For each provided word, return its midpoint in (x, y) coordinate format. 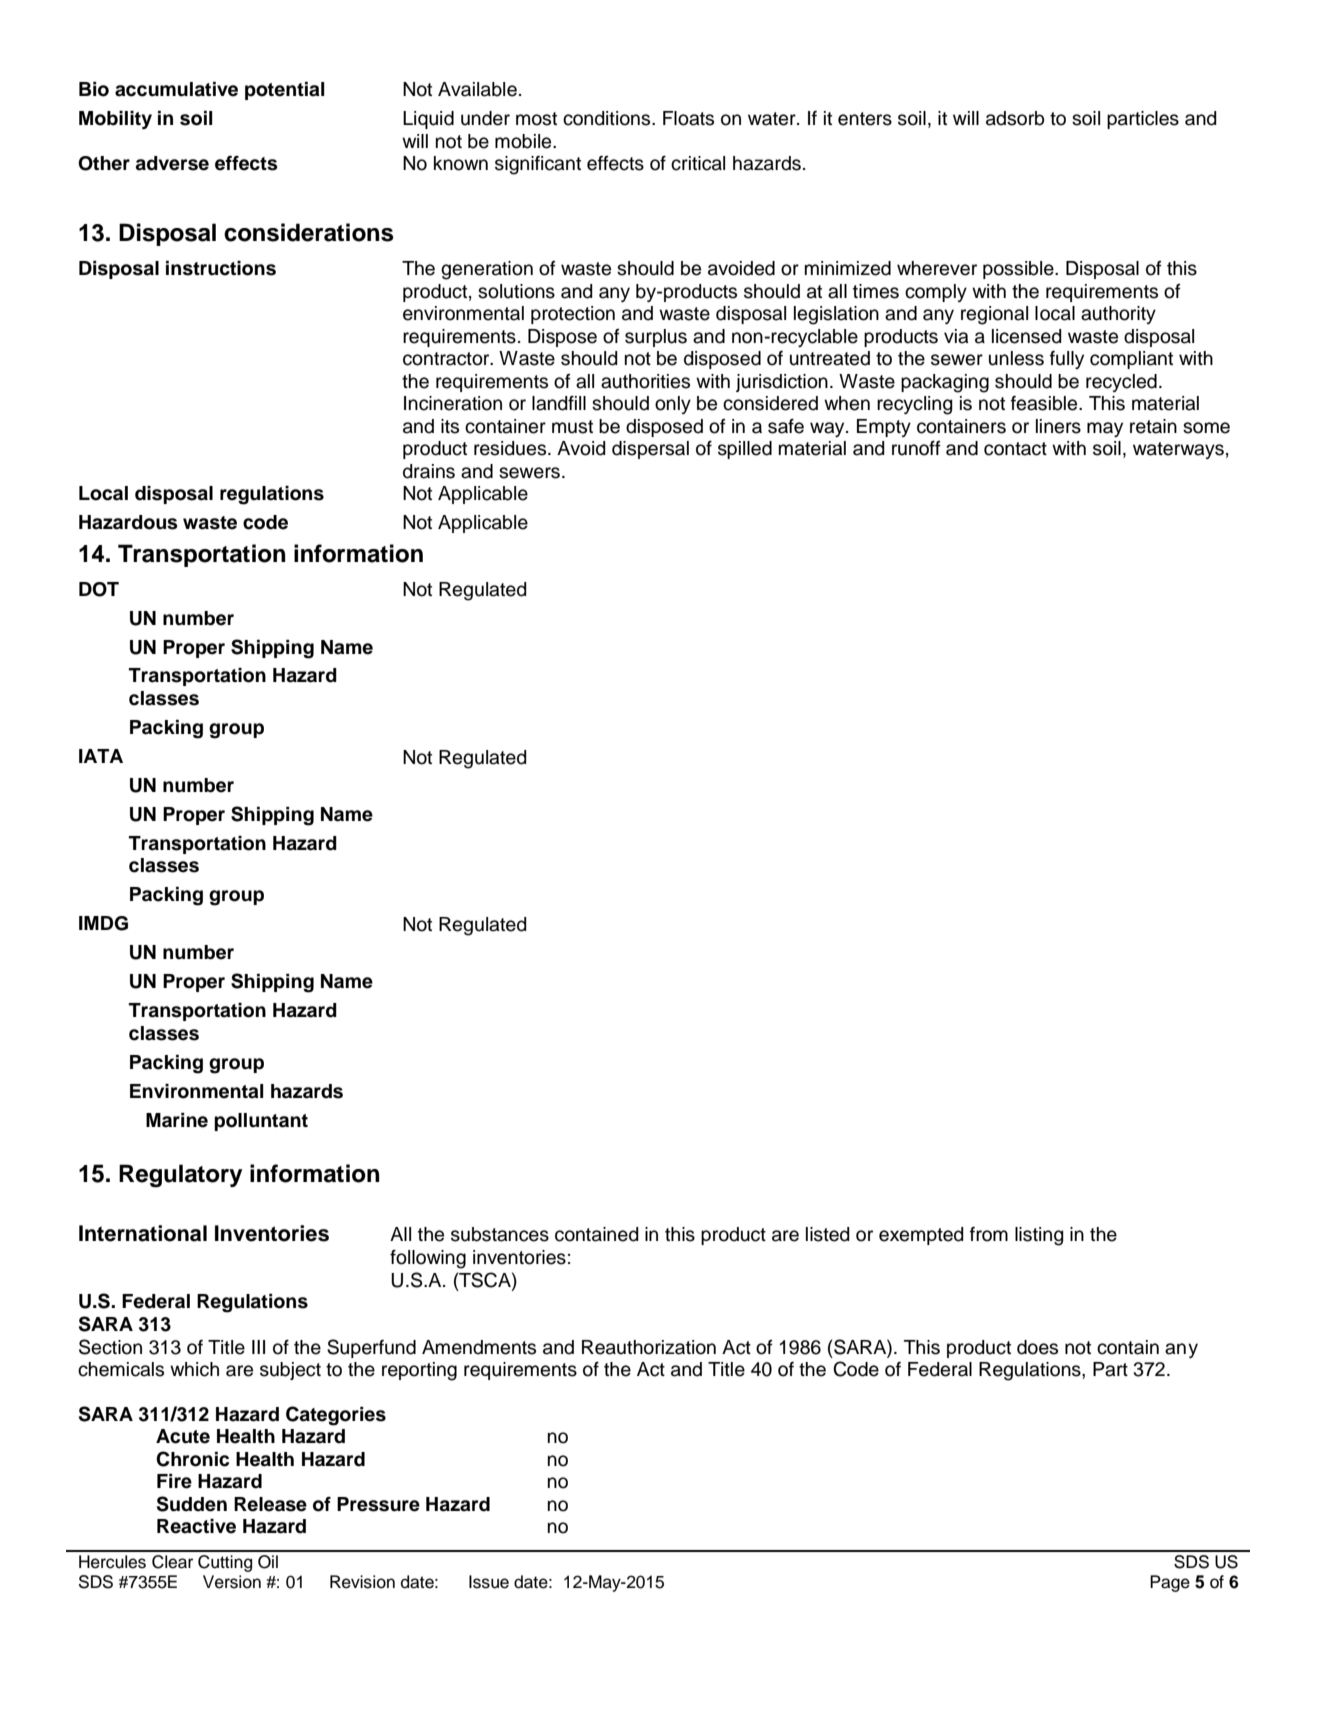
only (673, 405)
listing (1039, 1236)
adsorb (1015, 118)
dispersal (650, 450)
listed (828, 1234)
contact (1015, 449)
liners (1058, 426)
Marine (177, 1120)
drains (429, 471)
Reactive (196, 1526)
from (989, 1234)
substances (500, 1234)
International (143, 1233)
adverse (172, 163)
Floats (688, 118)
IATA (101, 756)
